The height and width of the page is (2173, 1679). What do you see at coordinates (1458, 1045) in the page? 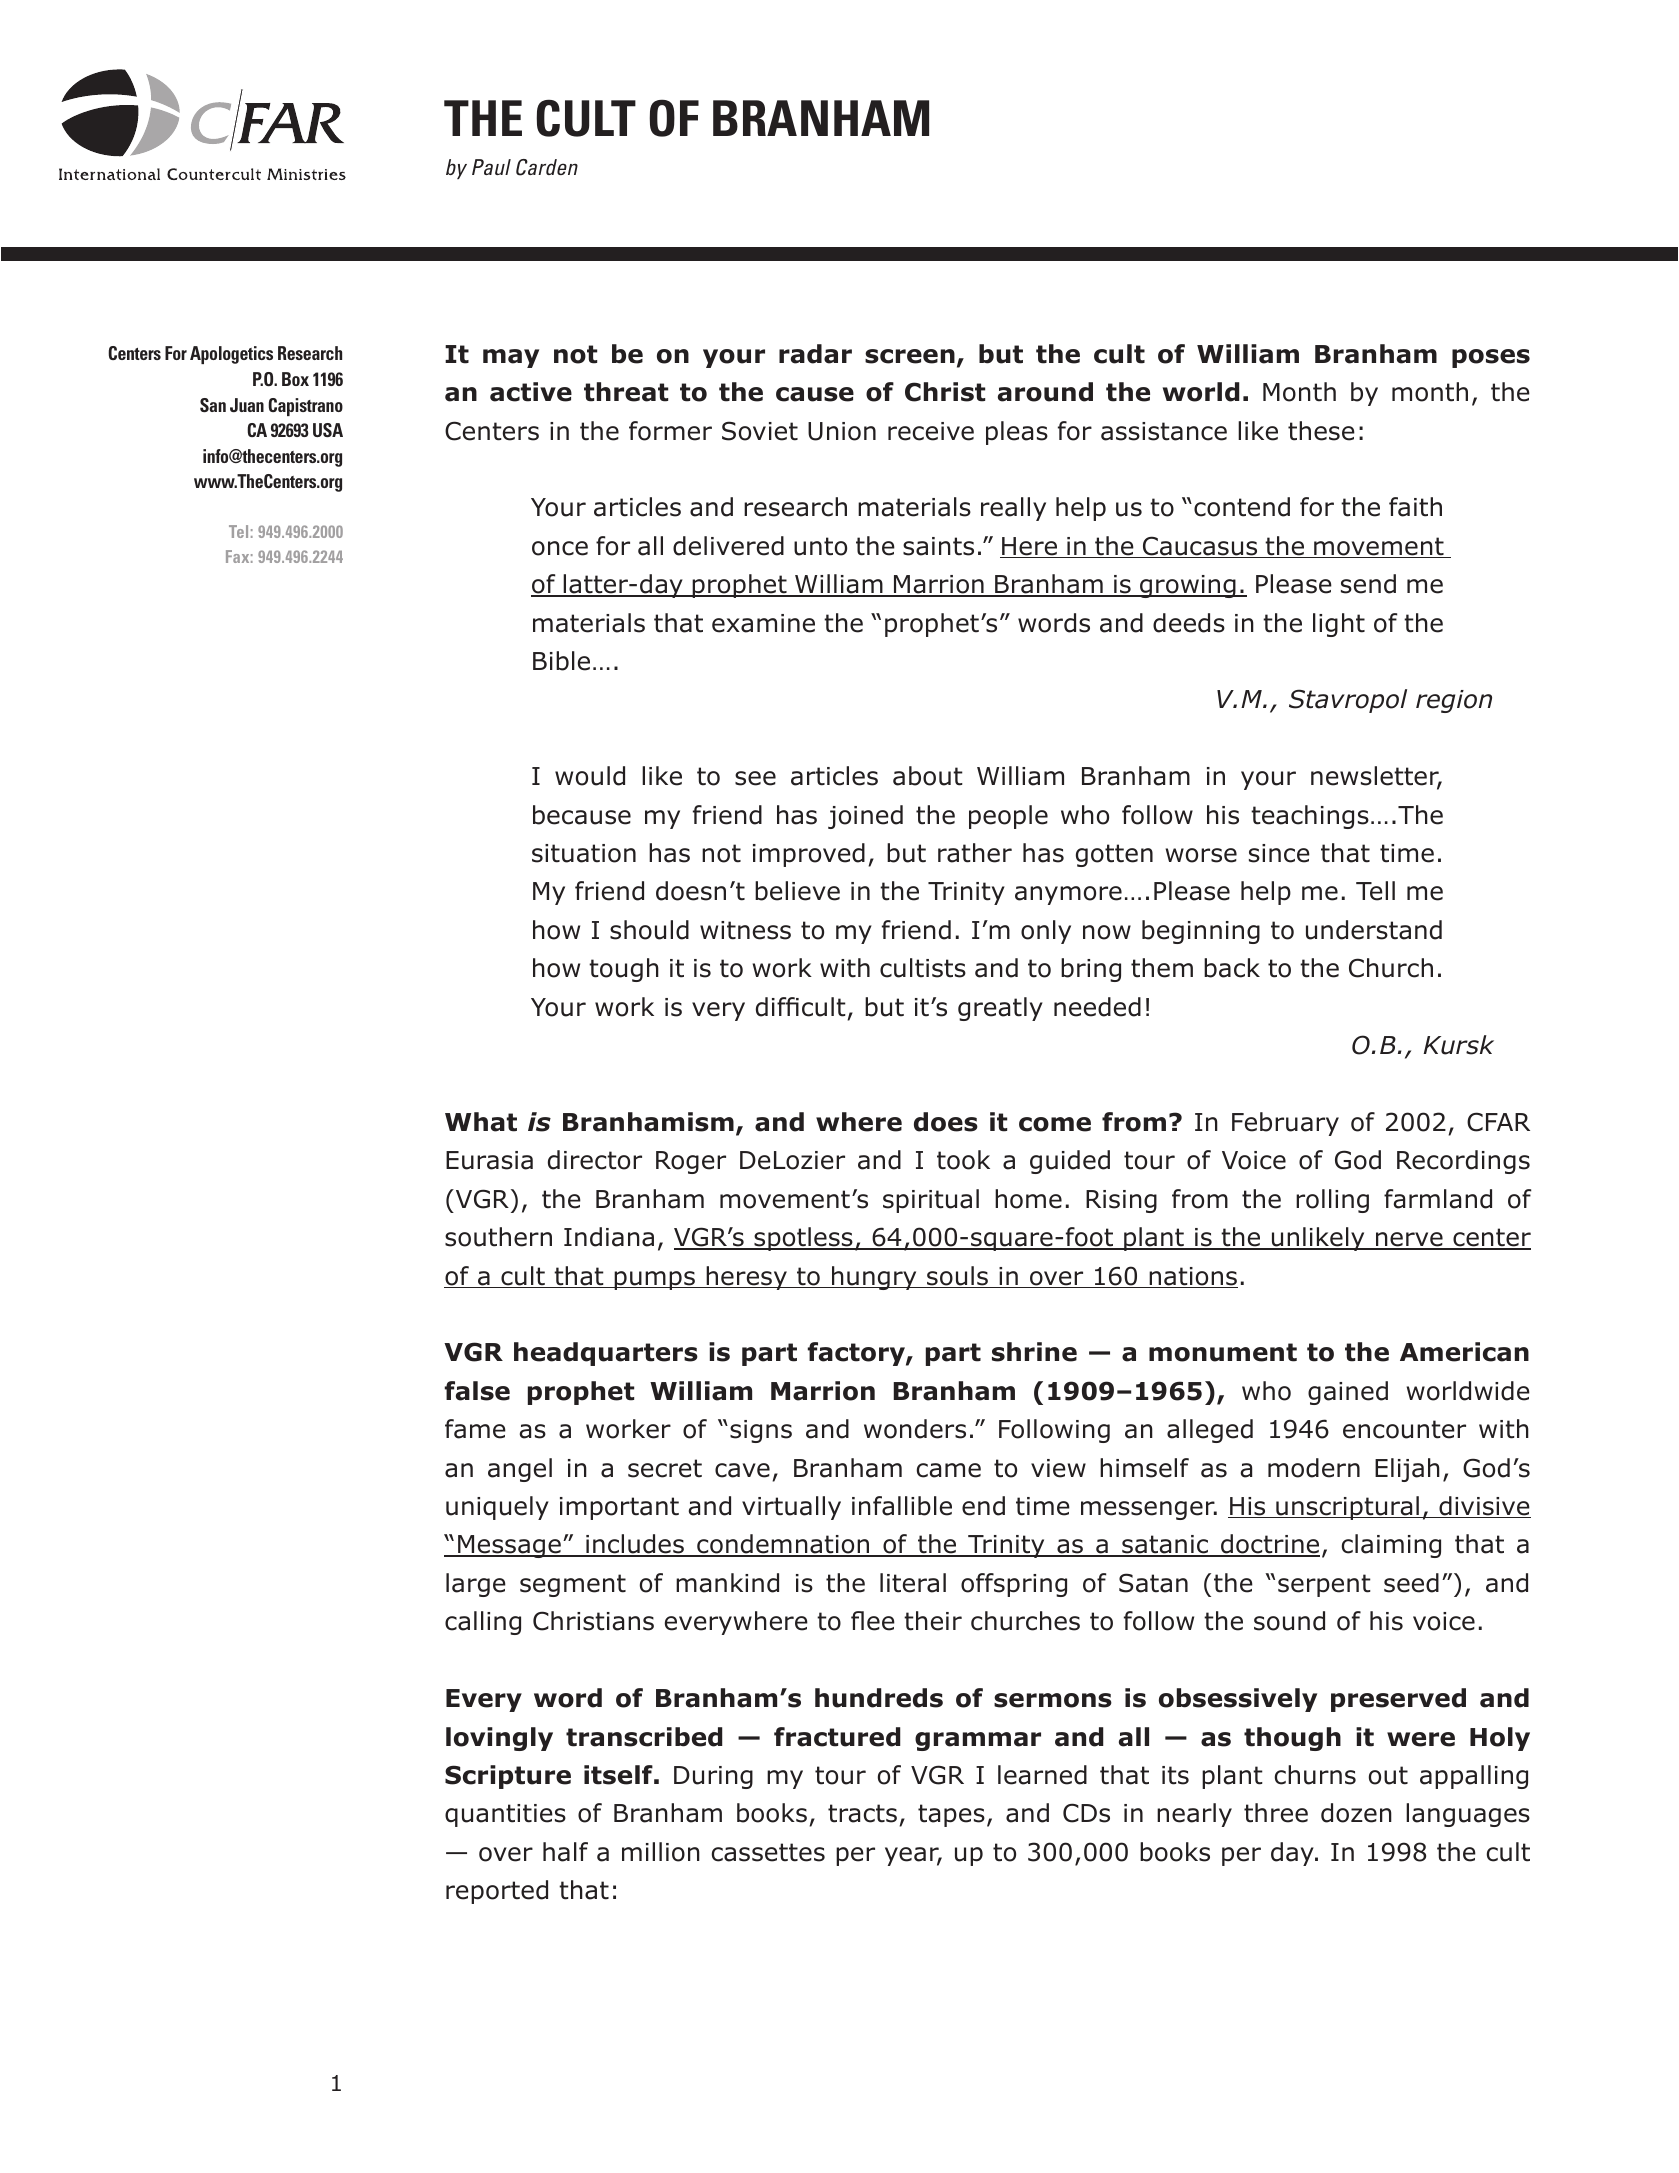
I see `Kursk` at bounding box center [1458, 1045].
